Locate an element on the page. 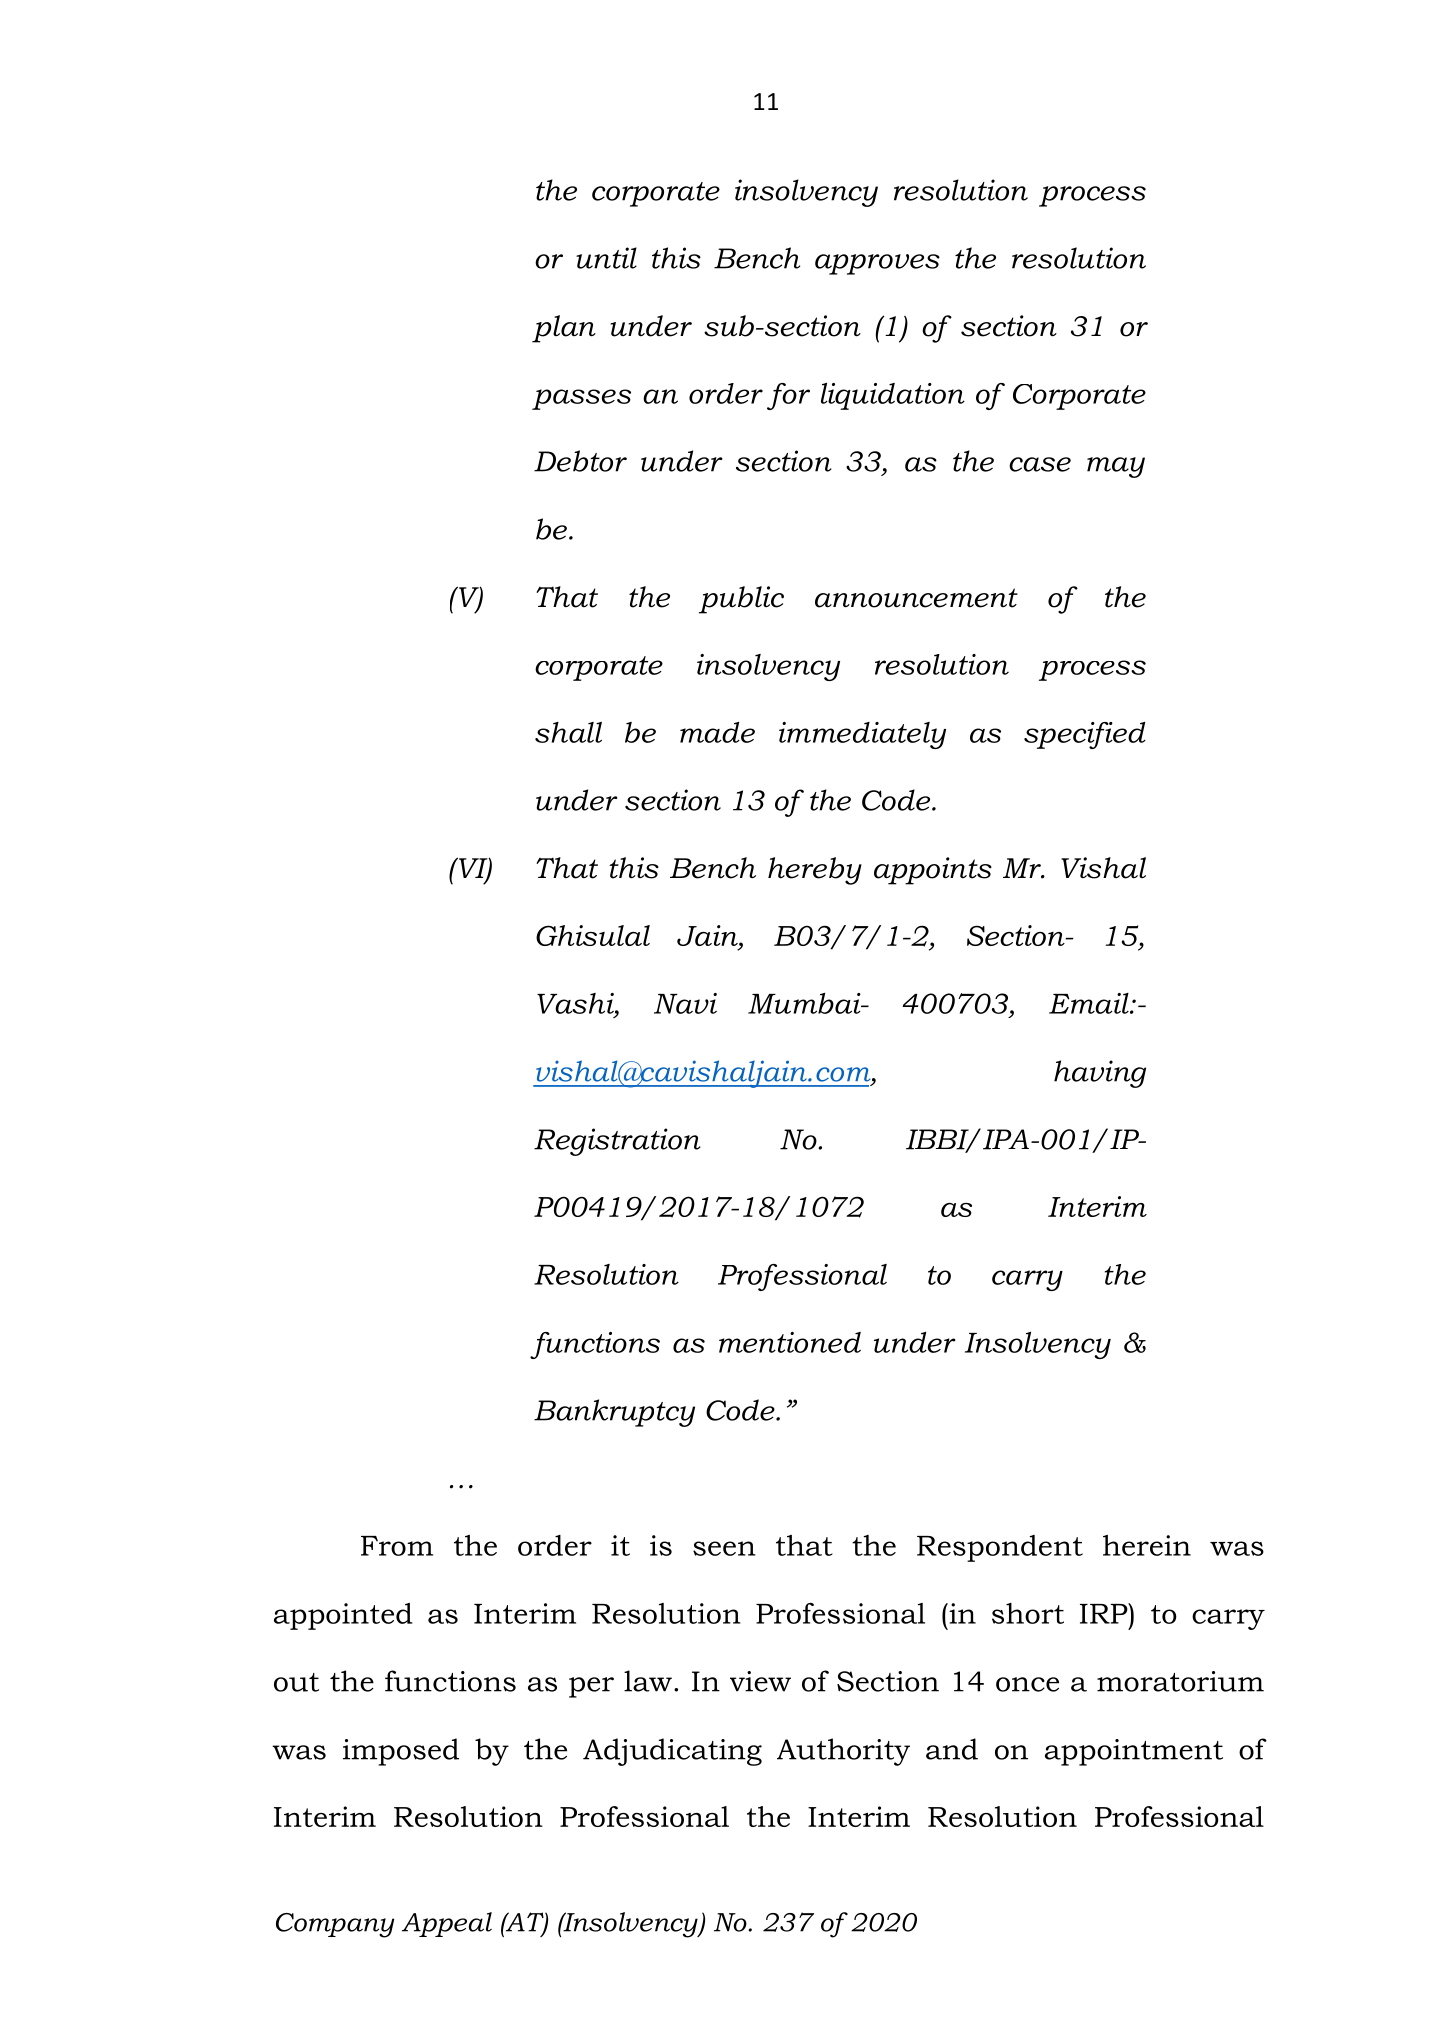  mentioned is located at coordinates (790, 1342).
